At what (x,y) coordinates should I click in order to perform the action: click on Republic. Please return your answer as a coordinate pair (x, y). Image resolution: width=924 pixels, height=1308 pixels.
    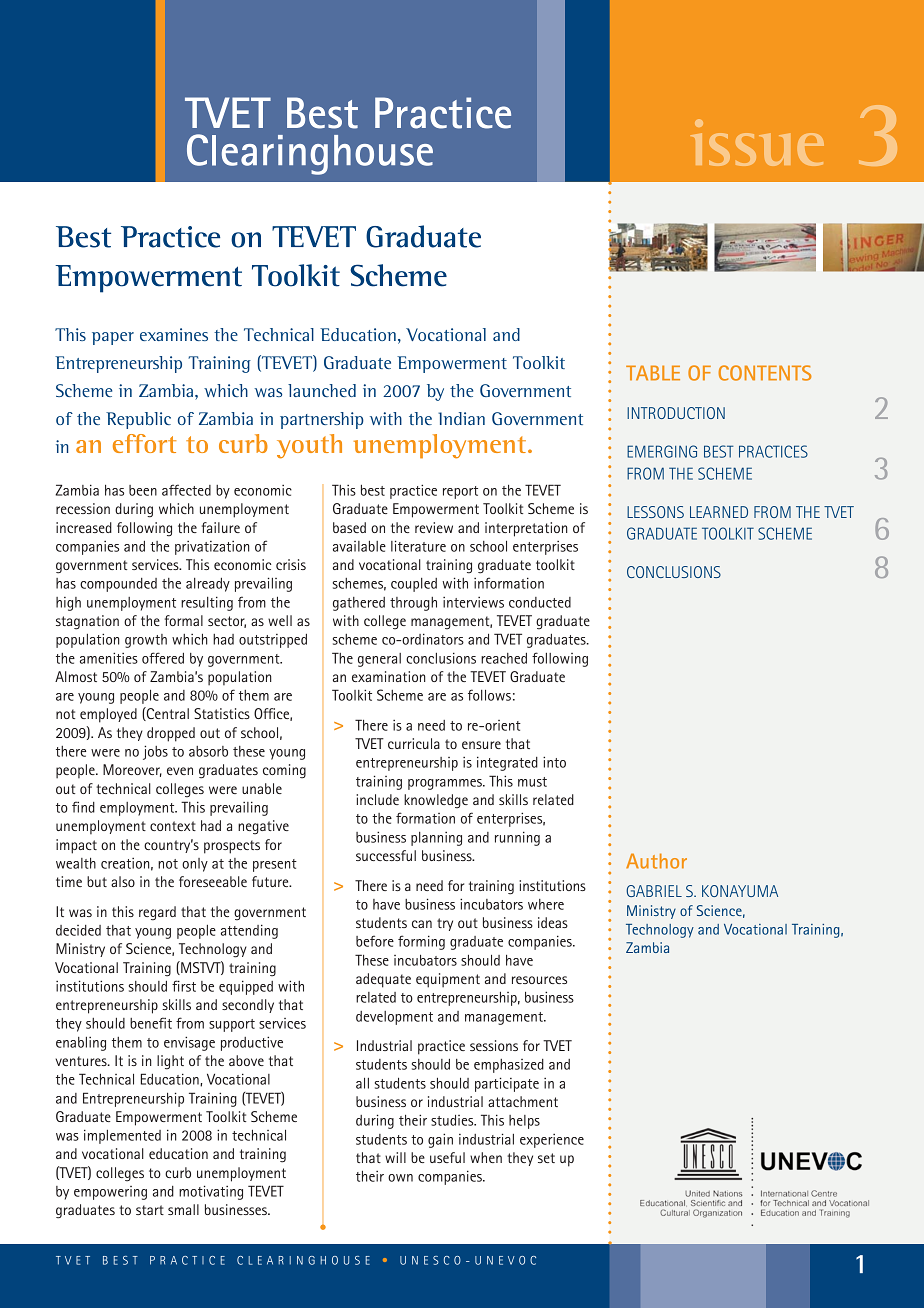
    Looking at the image, I should click on (138, 420).
